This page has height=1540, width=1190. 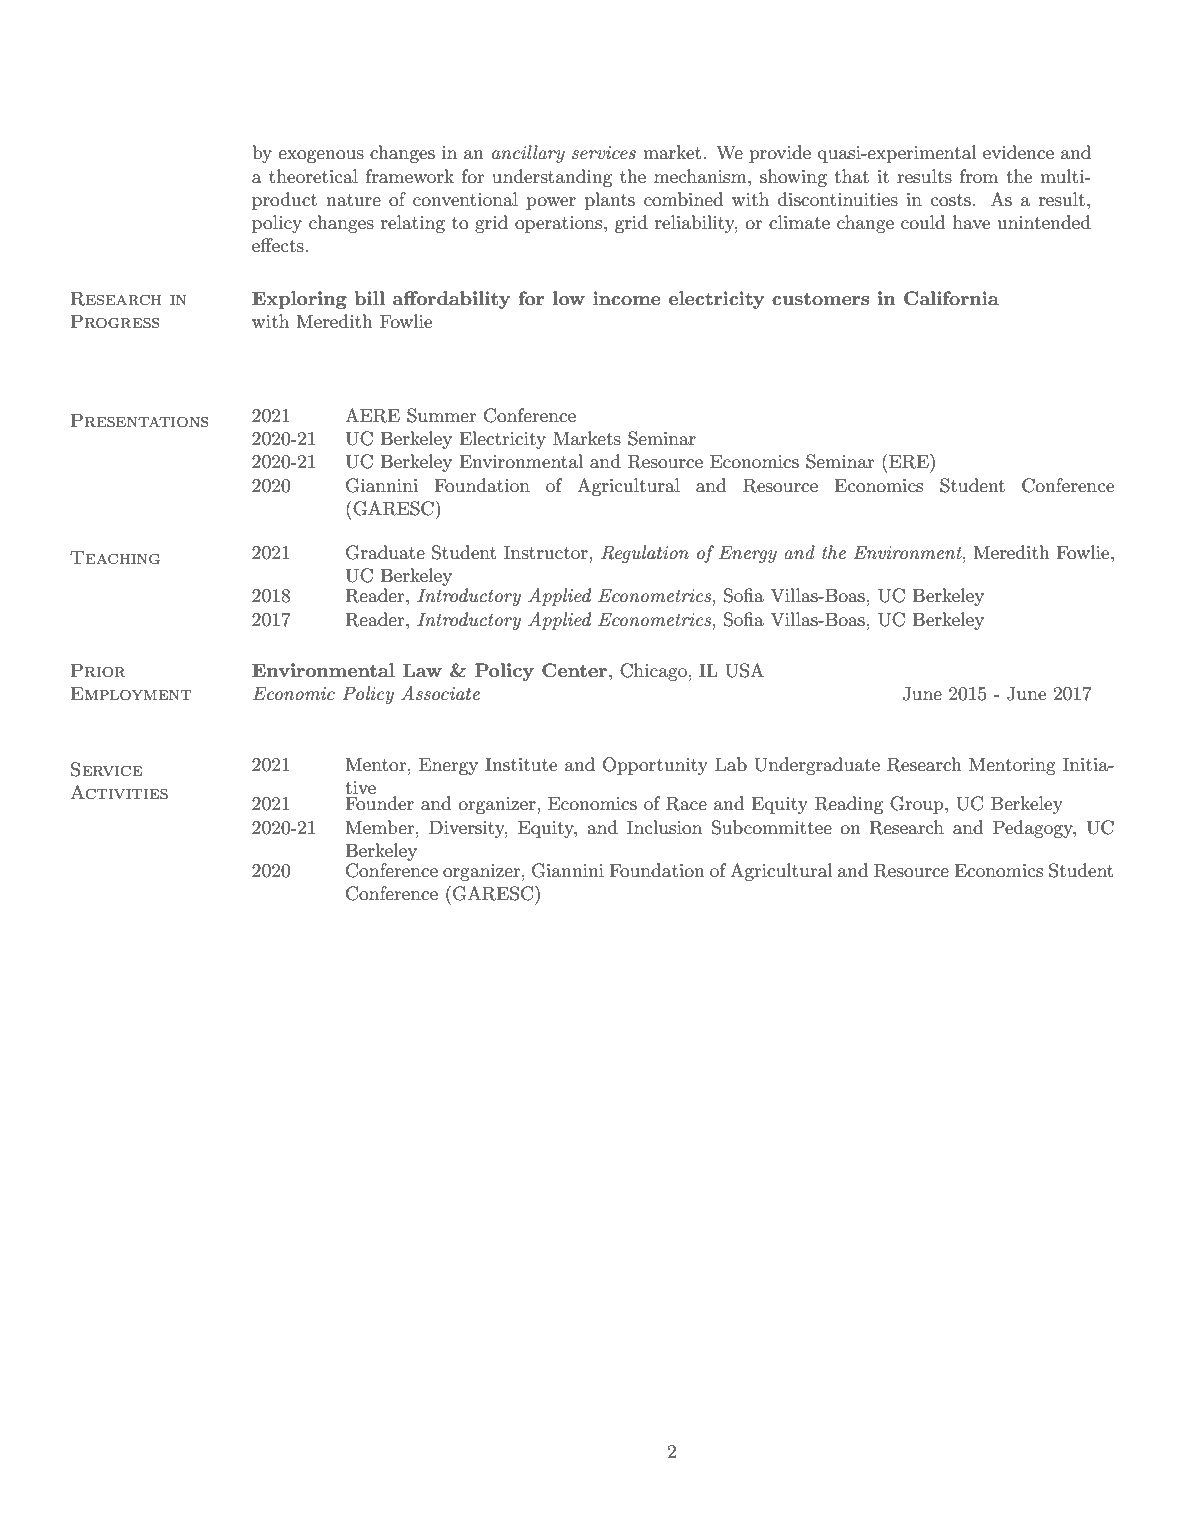 What do you see at coordinates (645, 554) in the page?
I see `Regulation` at bounding box center [645, 554].
